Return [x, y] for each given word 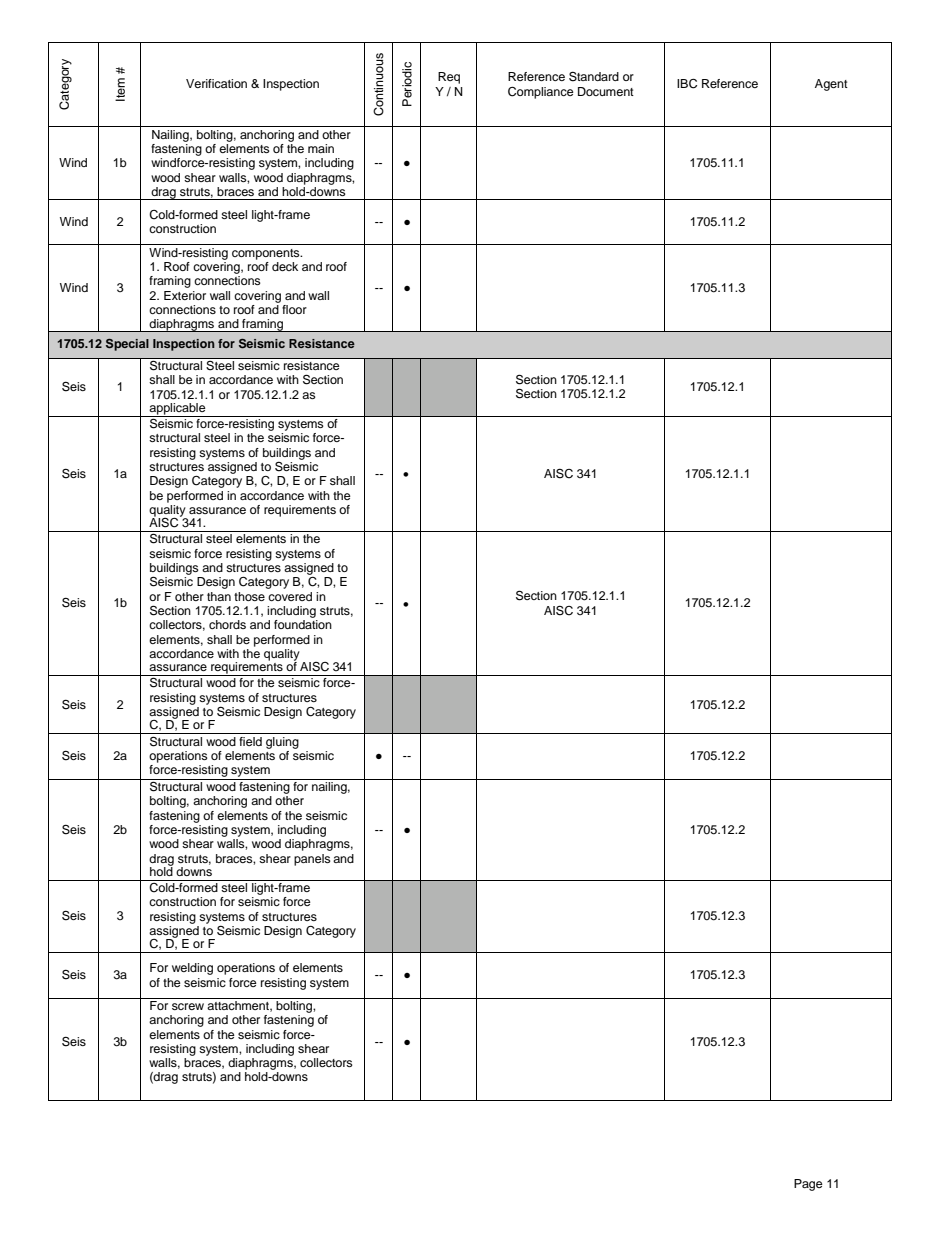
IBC [687, 84]
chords [227, 624]
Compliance [541, 93]
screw [188, 1006]
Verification [216, 83]
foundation [303, 624]
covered [290, 596]
